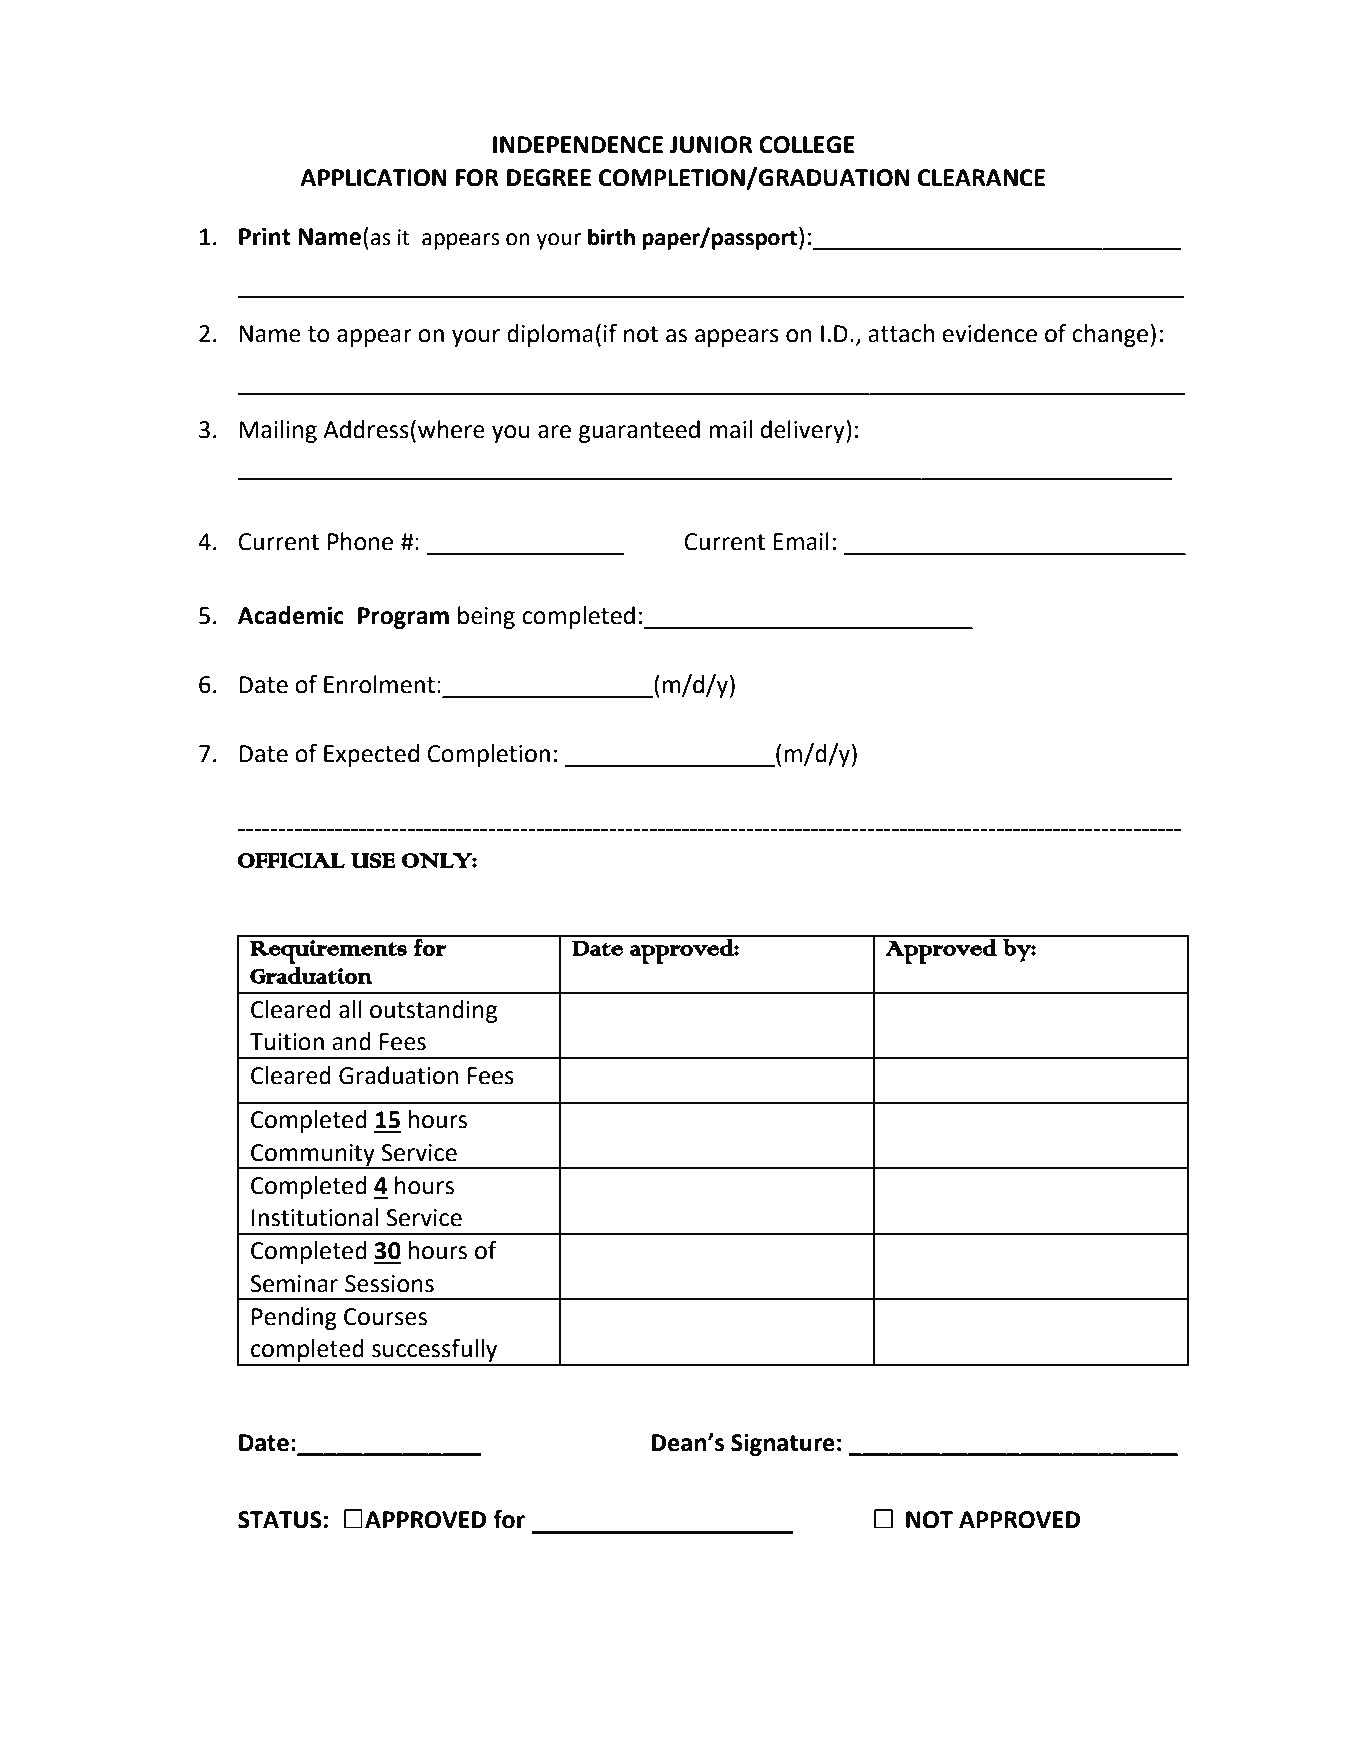 This page has width=1347, height=1743. What do you see at coordinates (981, 178) in the page?
I see `CLEARANCE` at bounding box center [981, 178].
